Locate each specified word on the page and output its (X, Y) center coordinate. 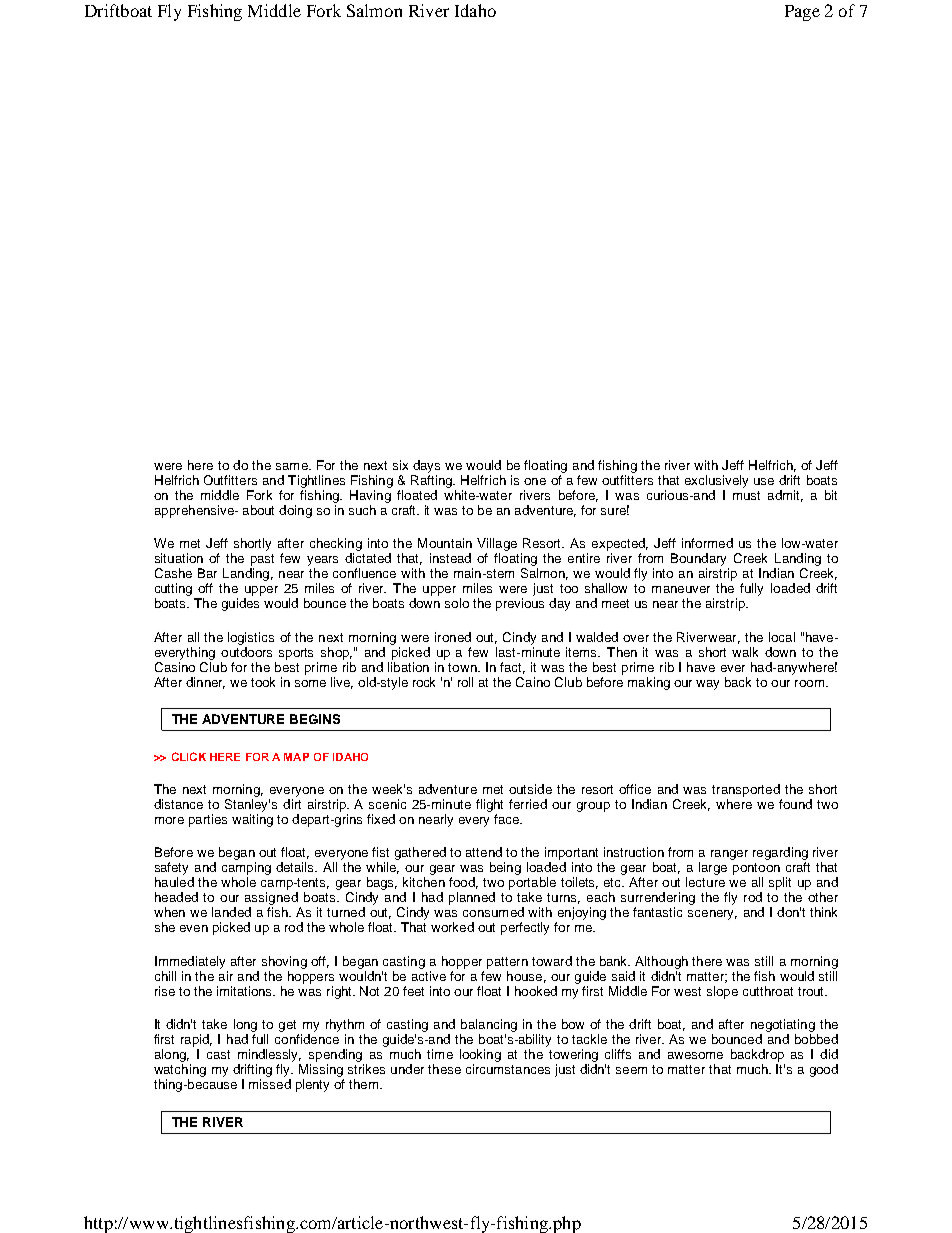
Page (802, 13)
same (293, 466)
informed (707, 543)
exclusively (716, 481)
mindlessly (269, 1057)
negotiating (783, 1027)
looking (480, 1057)
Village (497, 546)
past (262, 561)
